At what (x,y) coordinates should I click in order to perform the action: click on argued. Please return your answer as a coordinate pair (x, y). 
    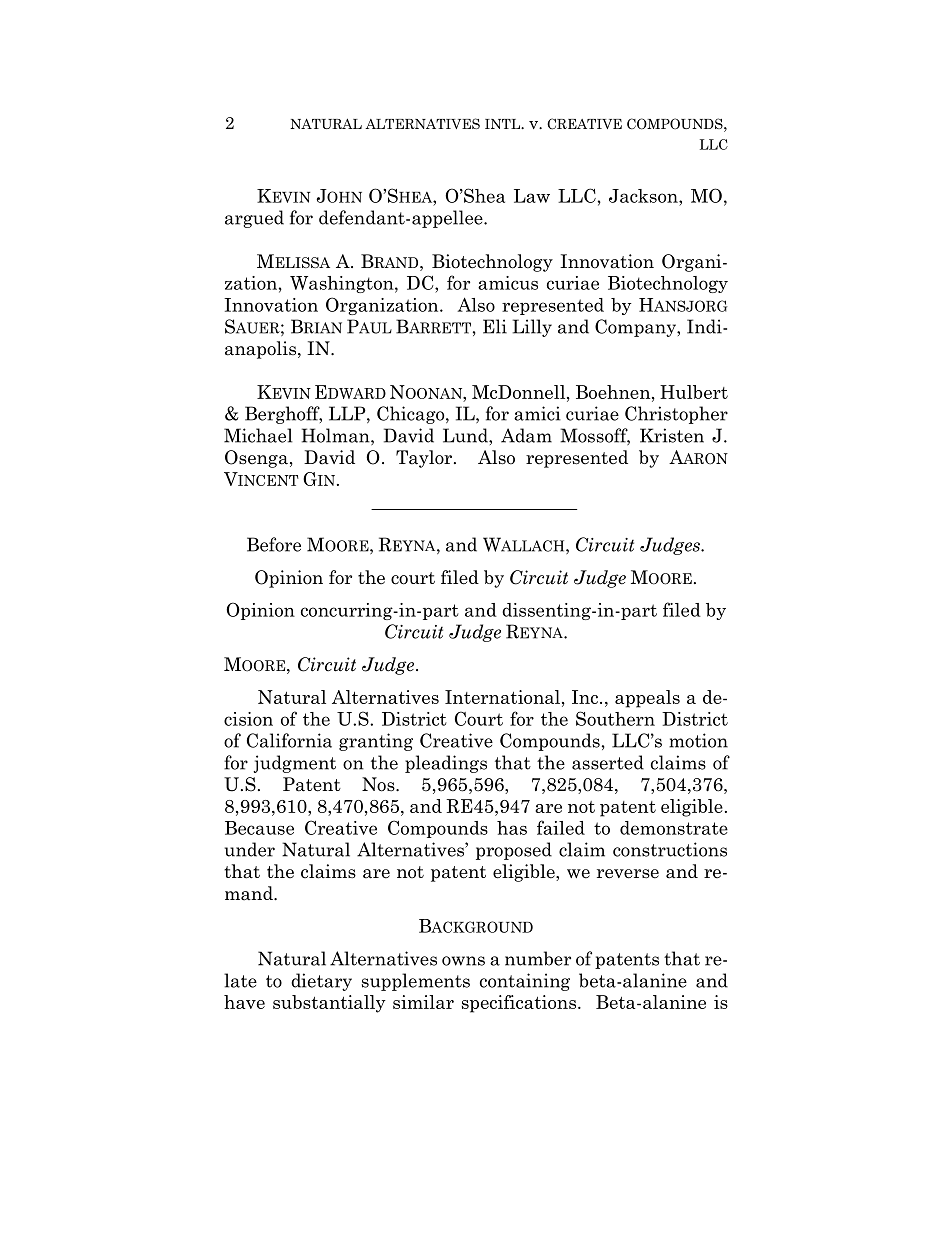
    Looking at the image, I should click on (254, 219).
